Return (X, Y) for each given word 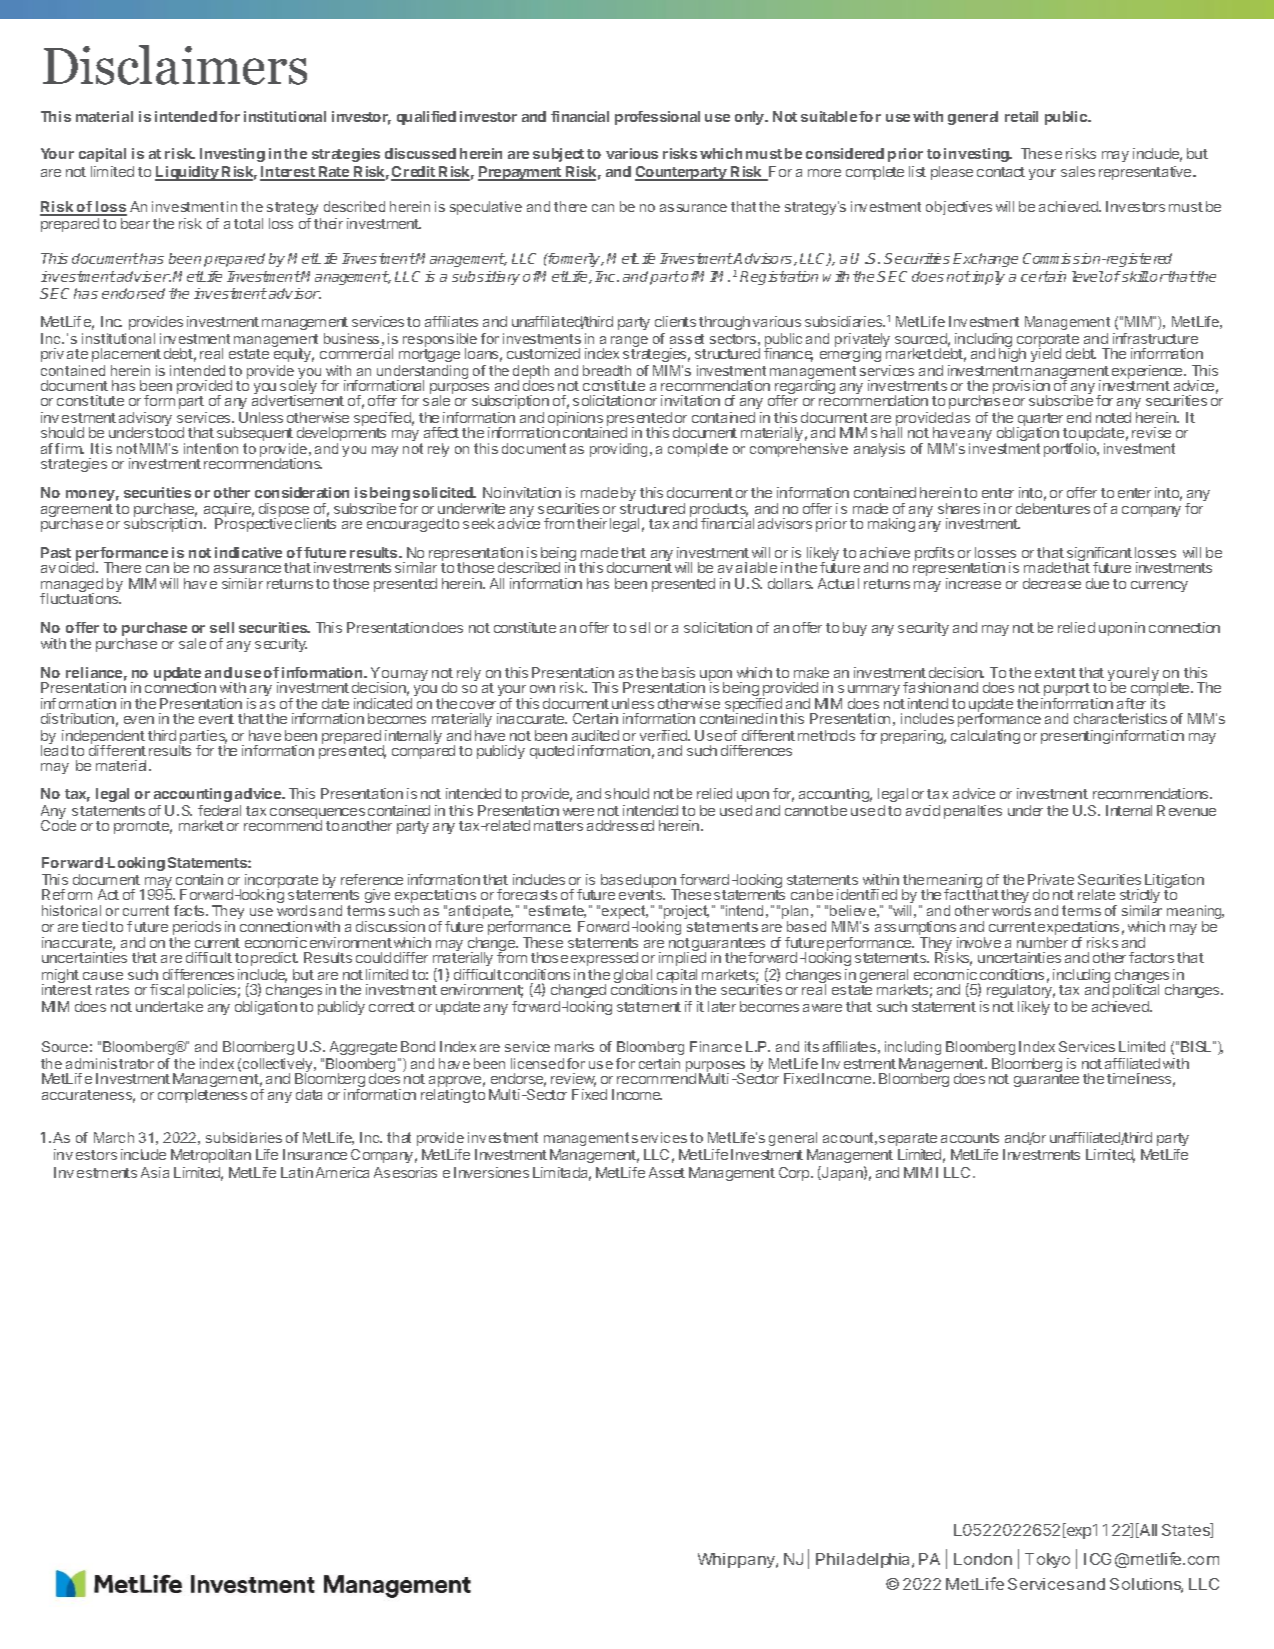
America (342, 1172)
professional (657, 118)
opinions (575, 420)
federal (219, 810)
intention (211, 448)
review (573, 1080)
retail (1021, 116)
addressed (620, 825)
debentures (1053, 508)
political (1136, 990)
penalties (973, 812)
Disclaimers (175, 65)
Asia (155, 1172)
